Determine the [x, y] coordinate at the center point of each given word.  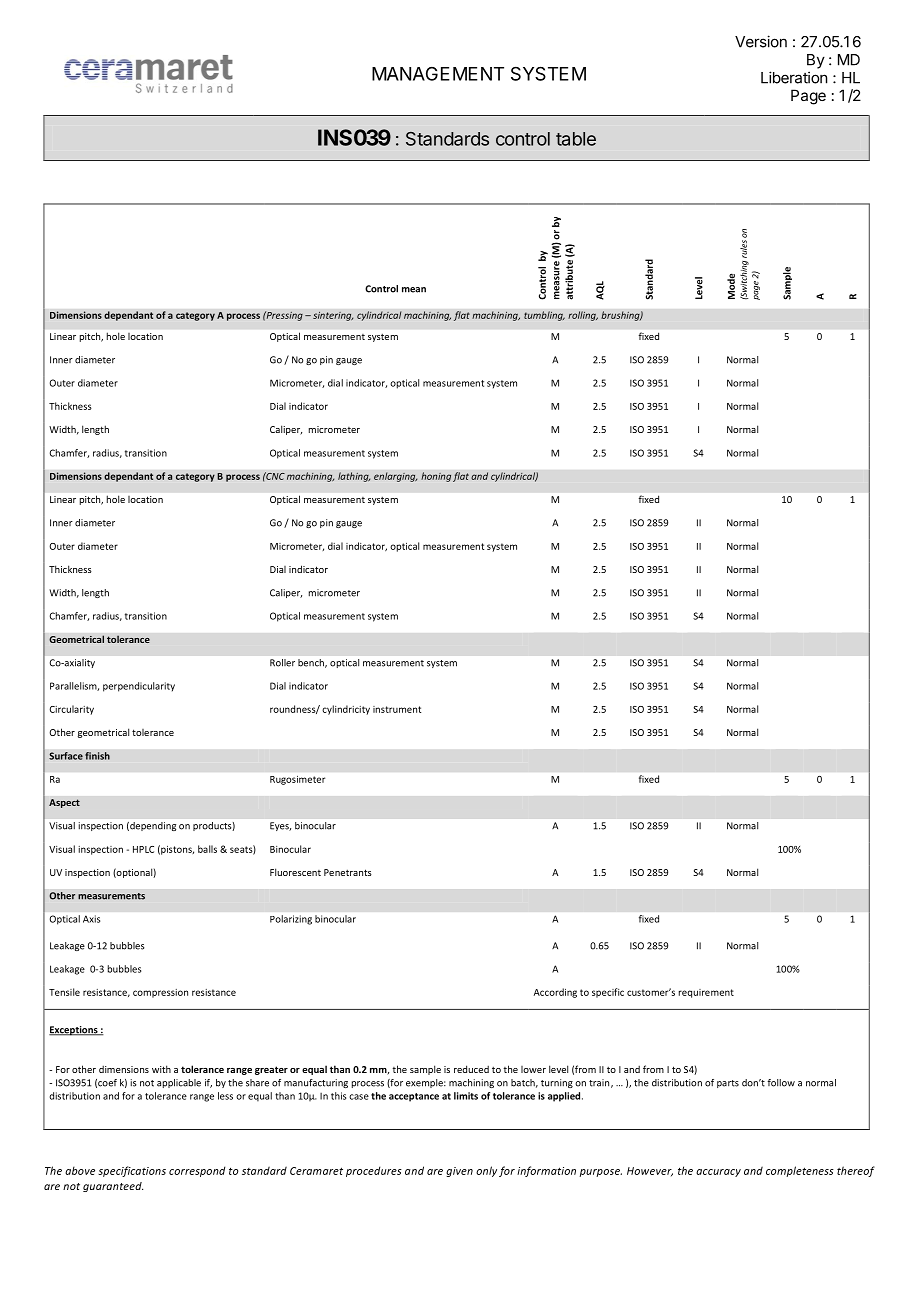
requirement [706, 993]
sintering [333, 316]
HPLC [143, 849]
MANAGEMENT [438, 74]
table [576, 139]
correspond [197, 1171]
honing [436, 477]
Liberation [794, 77]
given [459, 1172]
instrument [397, 709]
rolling [583, 316]
